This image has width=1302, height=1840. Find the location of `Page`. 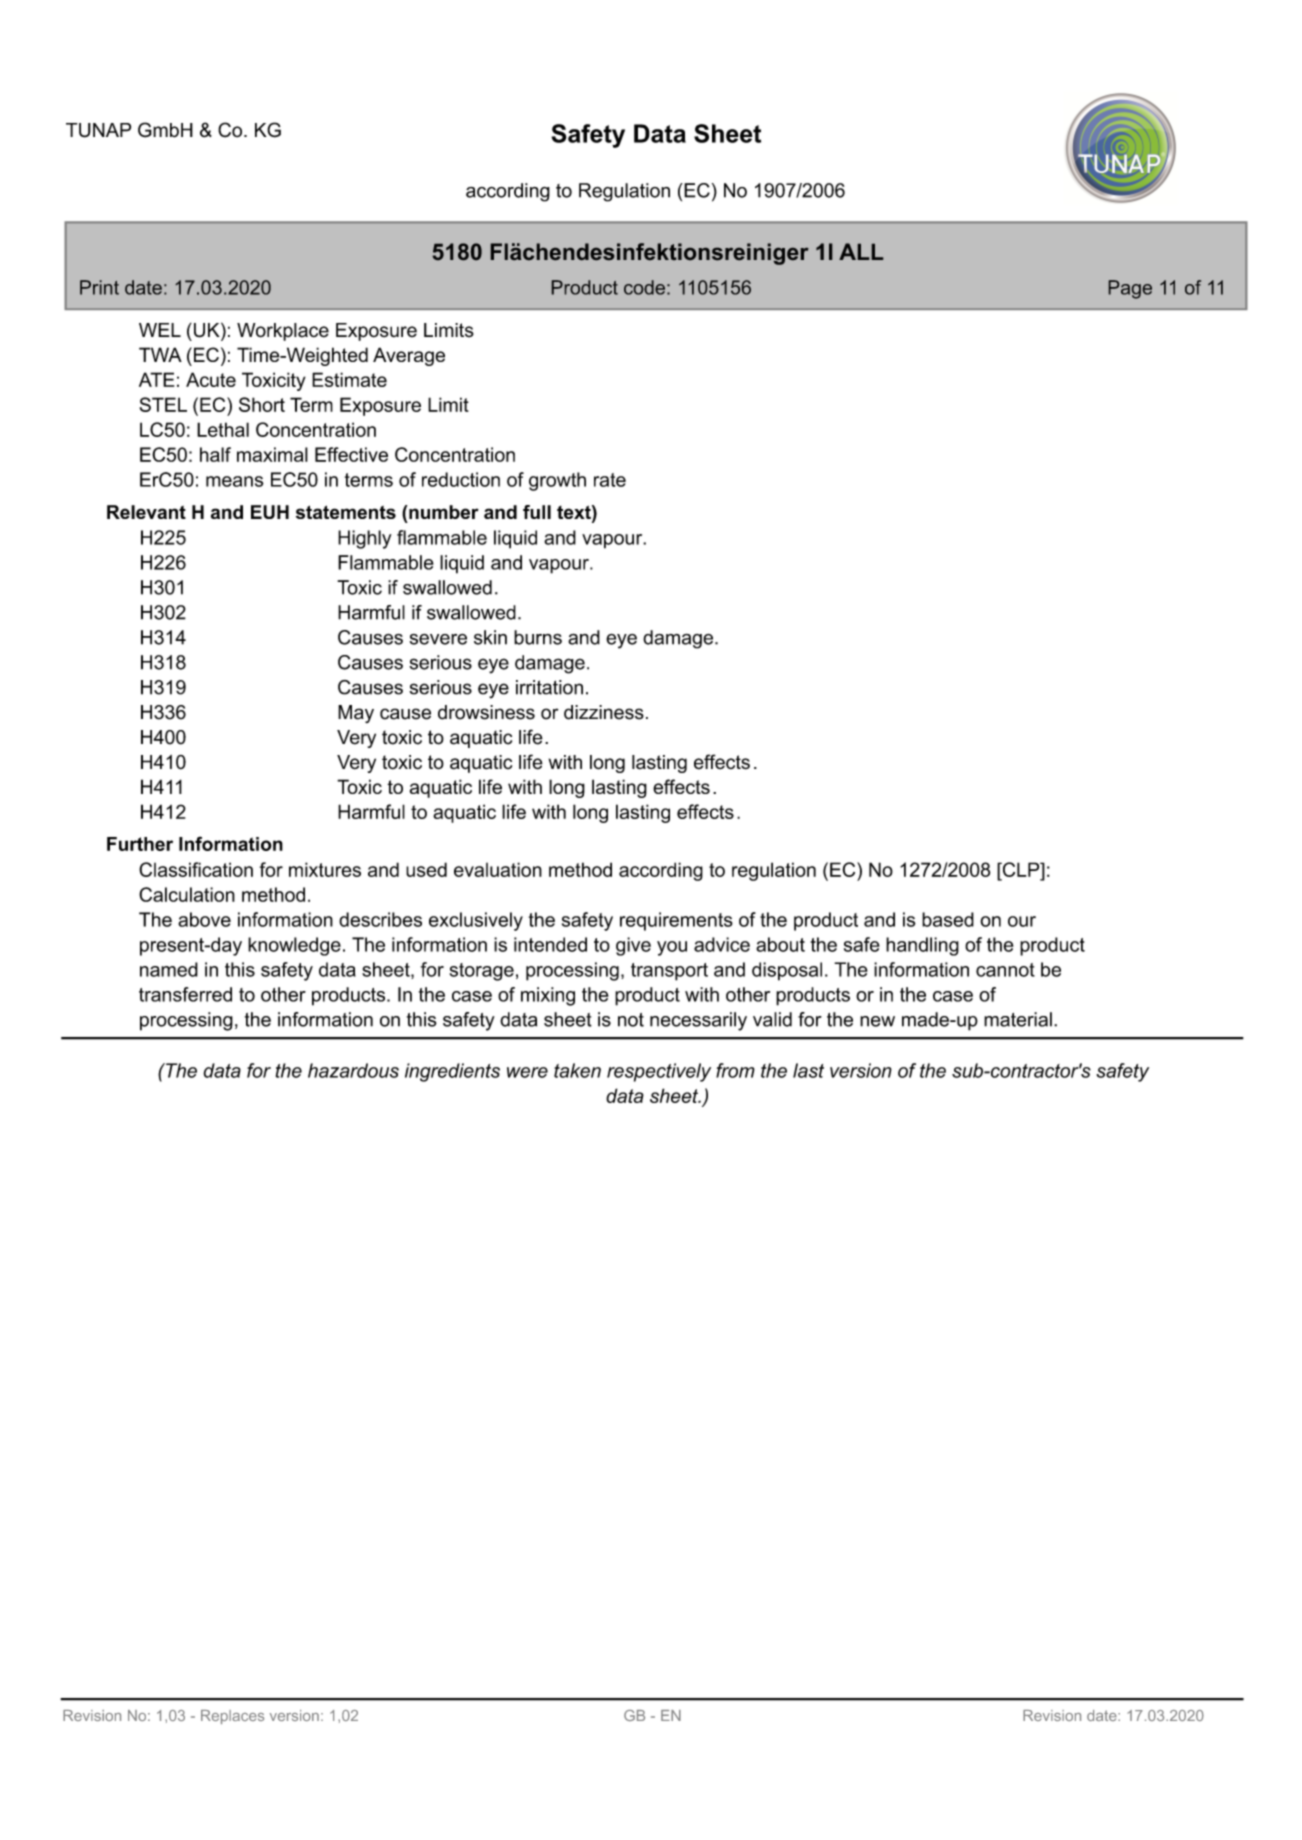

Page is located at coordinates (1130, 289).
